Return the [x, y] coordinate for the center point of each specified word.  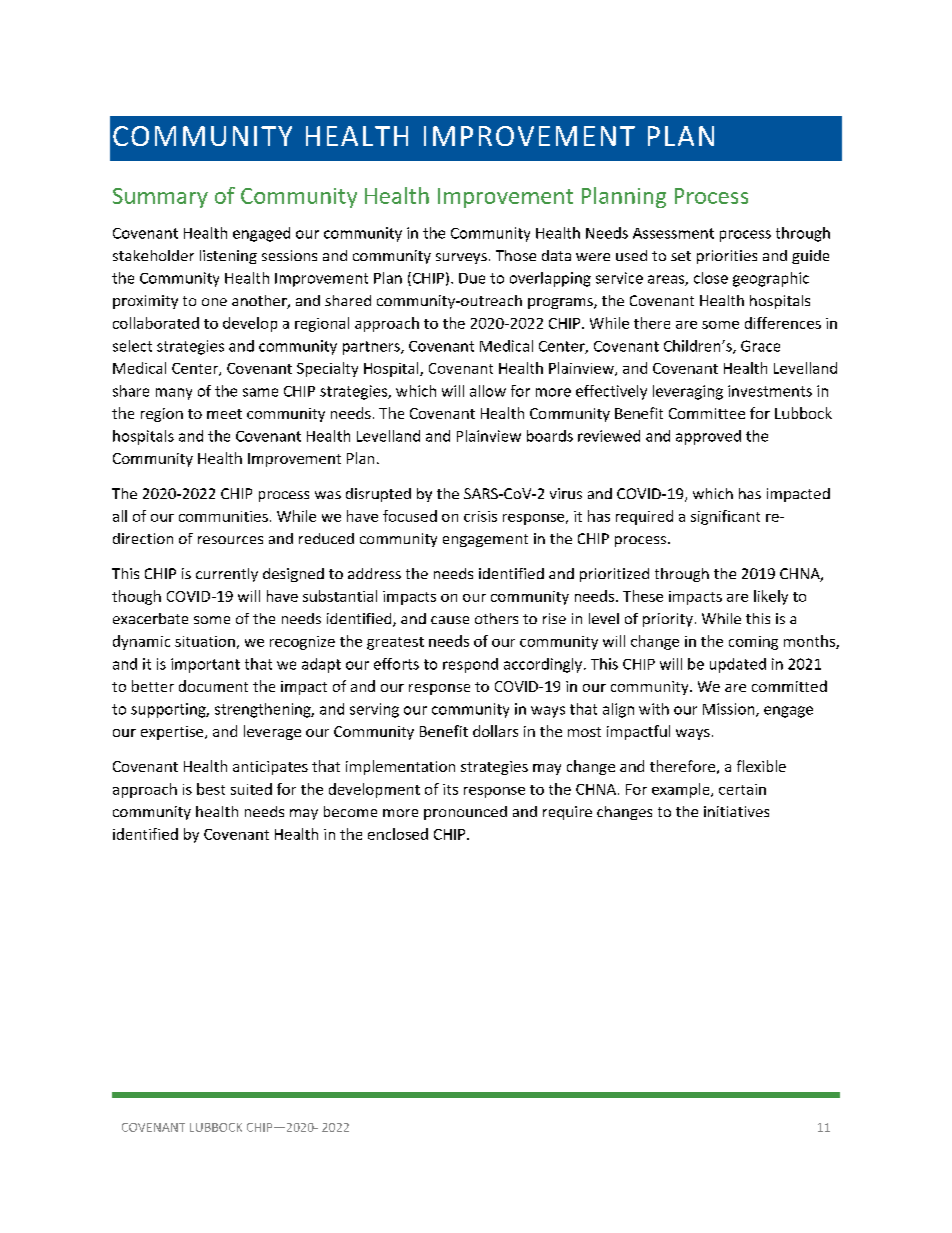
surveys [461, 258]
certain [742, 789]
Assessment [673, 233]
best [211, 789]
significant [725, 517]
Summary [160, 198]
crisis [480, 516]
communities [223, 516]
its [450, 789]
